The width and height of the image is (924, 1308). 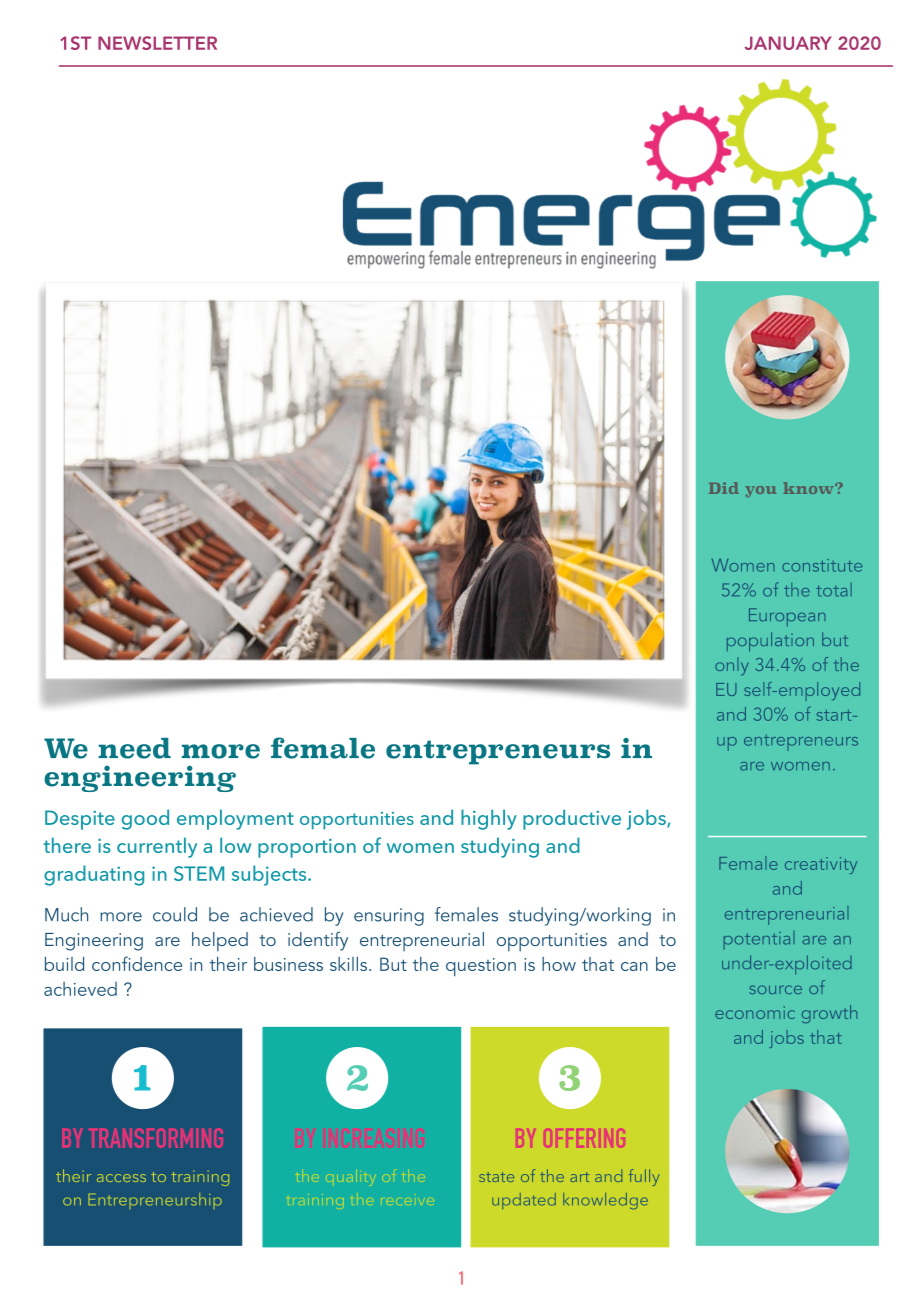 What do you see at coordinates (822, 565) in the image?
I see `constitute` at bounding box center [822, 565].
